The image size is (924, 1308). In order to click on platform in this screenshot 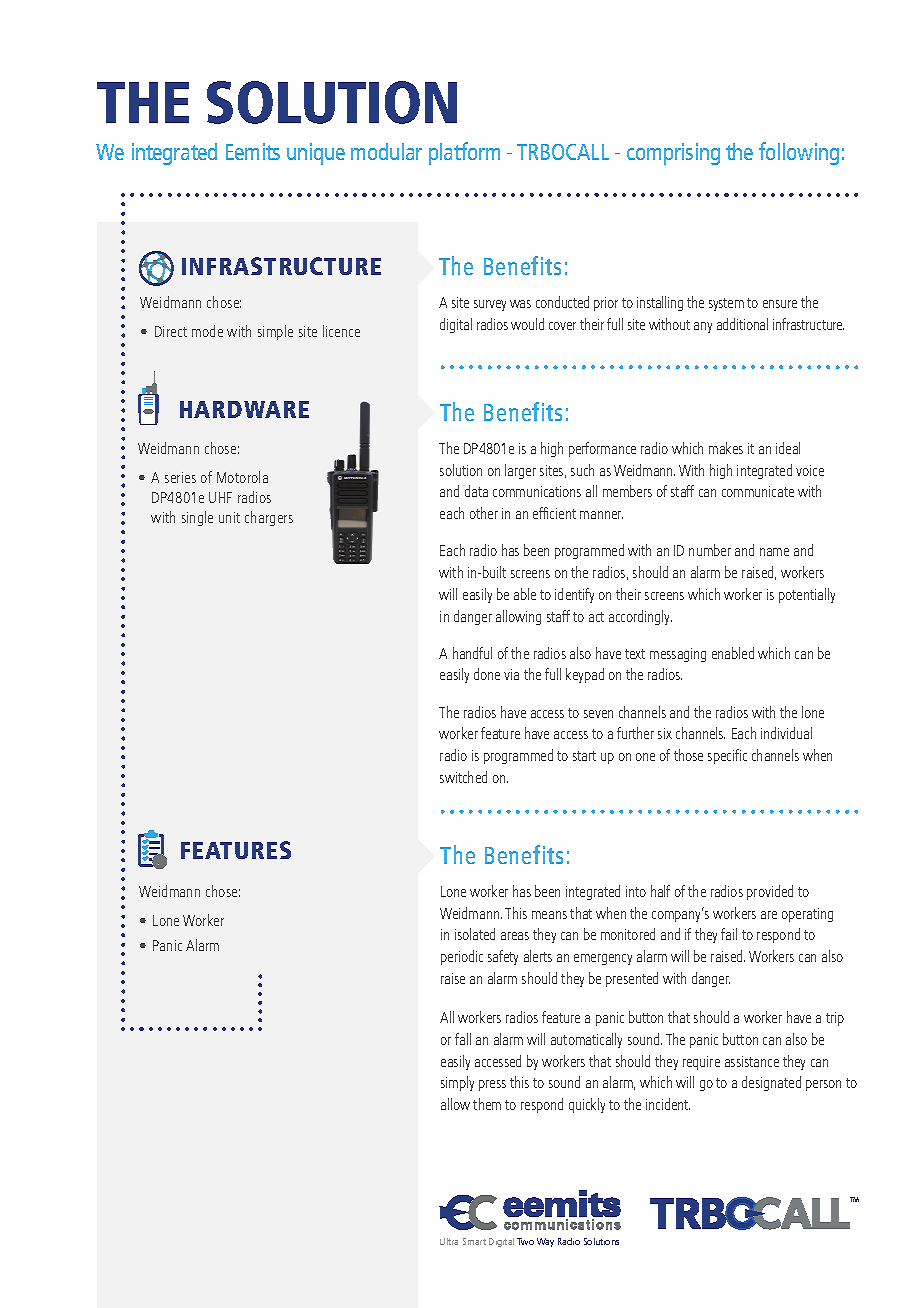, I will do `click(464, 153)`.
